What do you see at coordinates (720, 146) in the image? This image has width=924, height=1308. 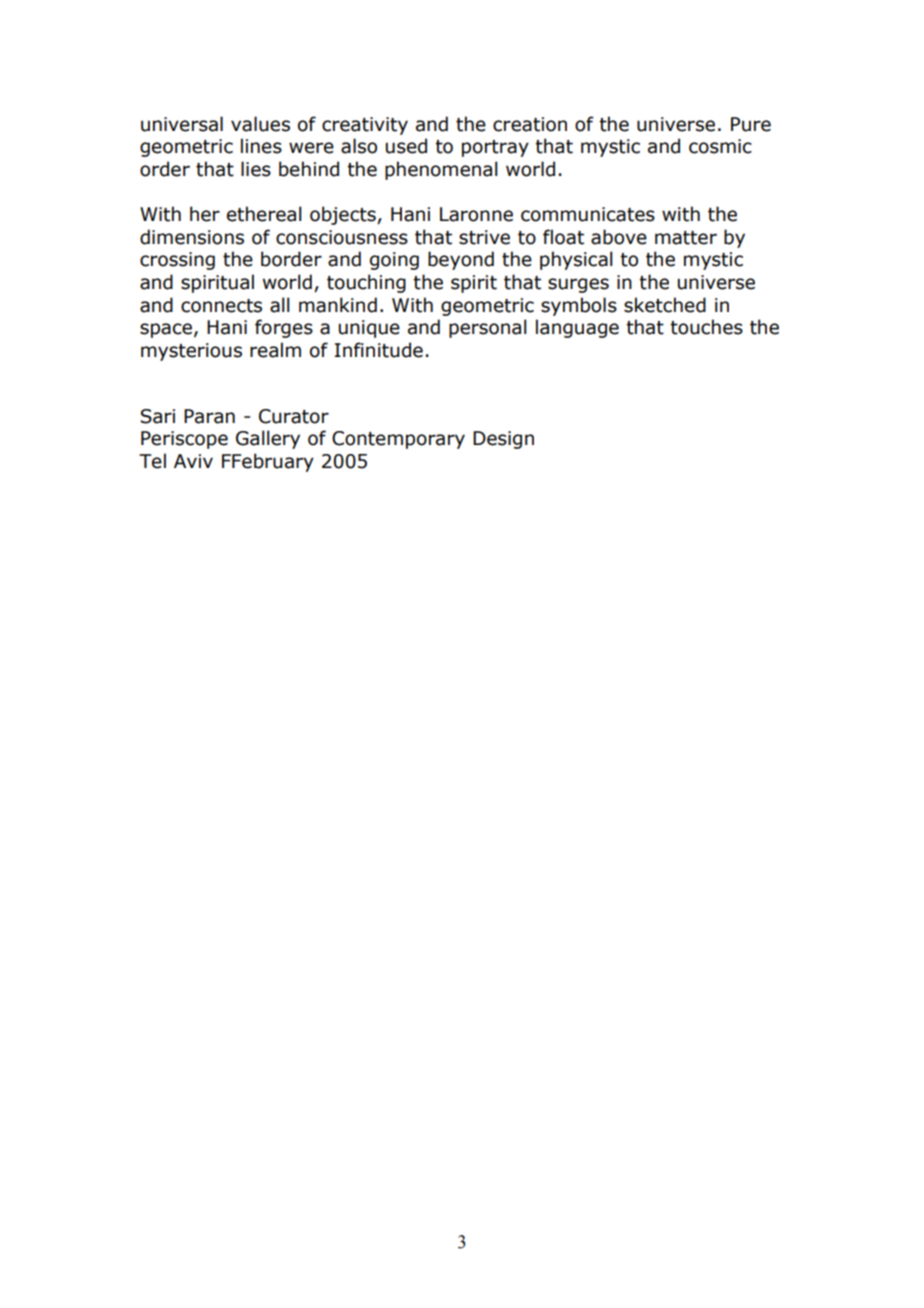 I see `cosmic` at bounding box center [720, 146].
